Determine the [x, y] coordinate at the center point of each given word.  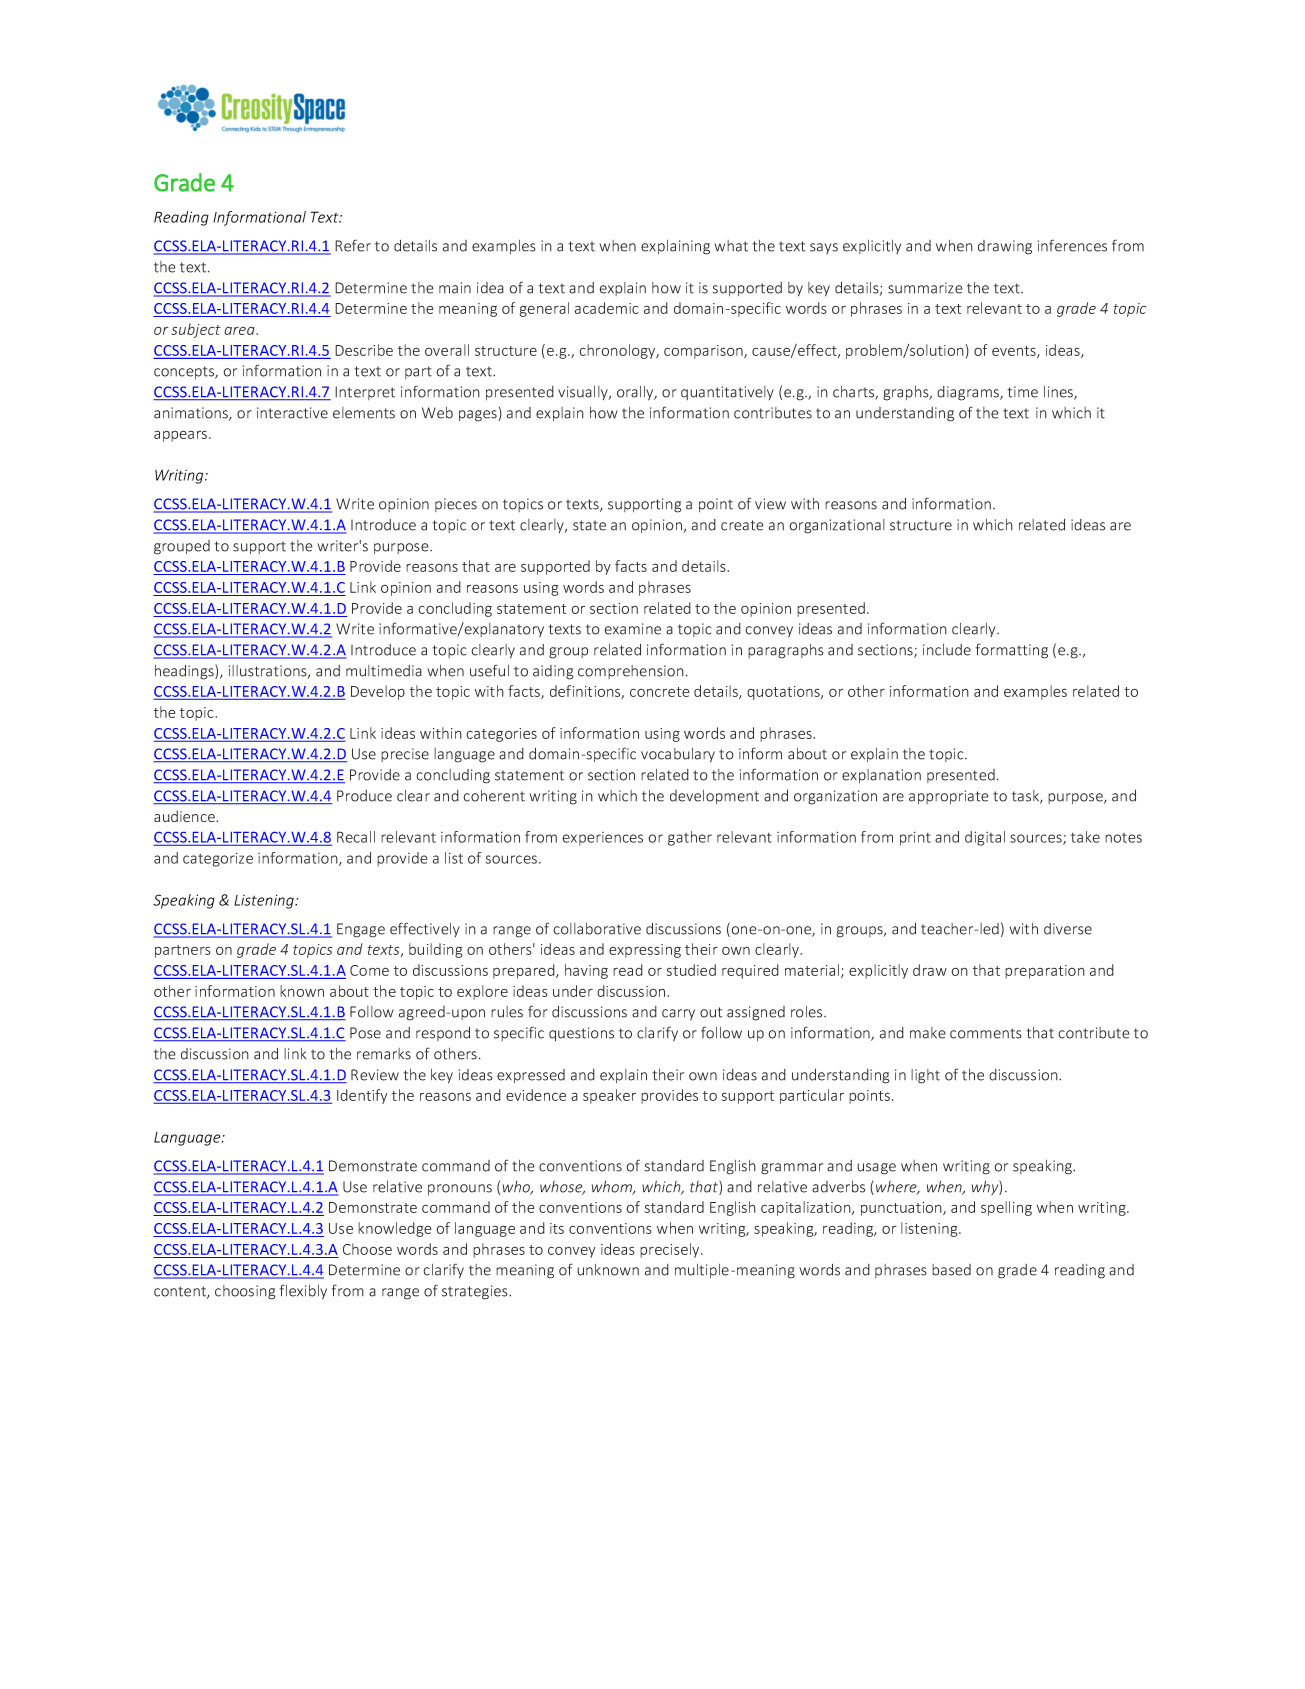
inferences [1072, 245]
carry [678, 1014]
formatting [1012, 651]
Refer [353, 245]
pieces [456, 505]
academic [607, 308]
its [557, 1228]
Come [369, 970]
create [742, 525]
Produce [364, 796]
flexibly [303, 1291]
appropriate [949, 797]
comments [986, 1033]
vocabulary [678, 755]
